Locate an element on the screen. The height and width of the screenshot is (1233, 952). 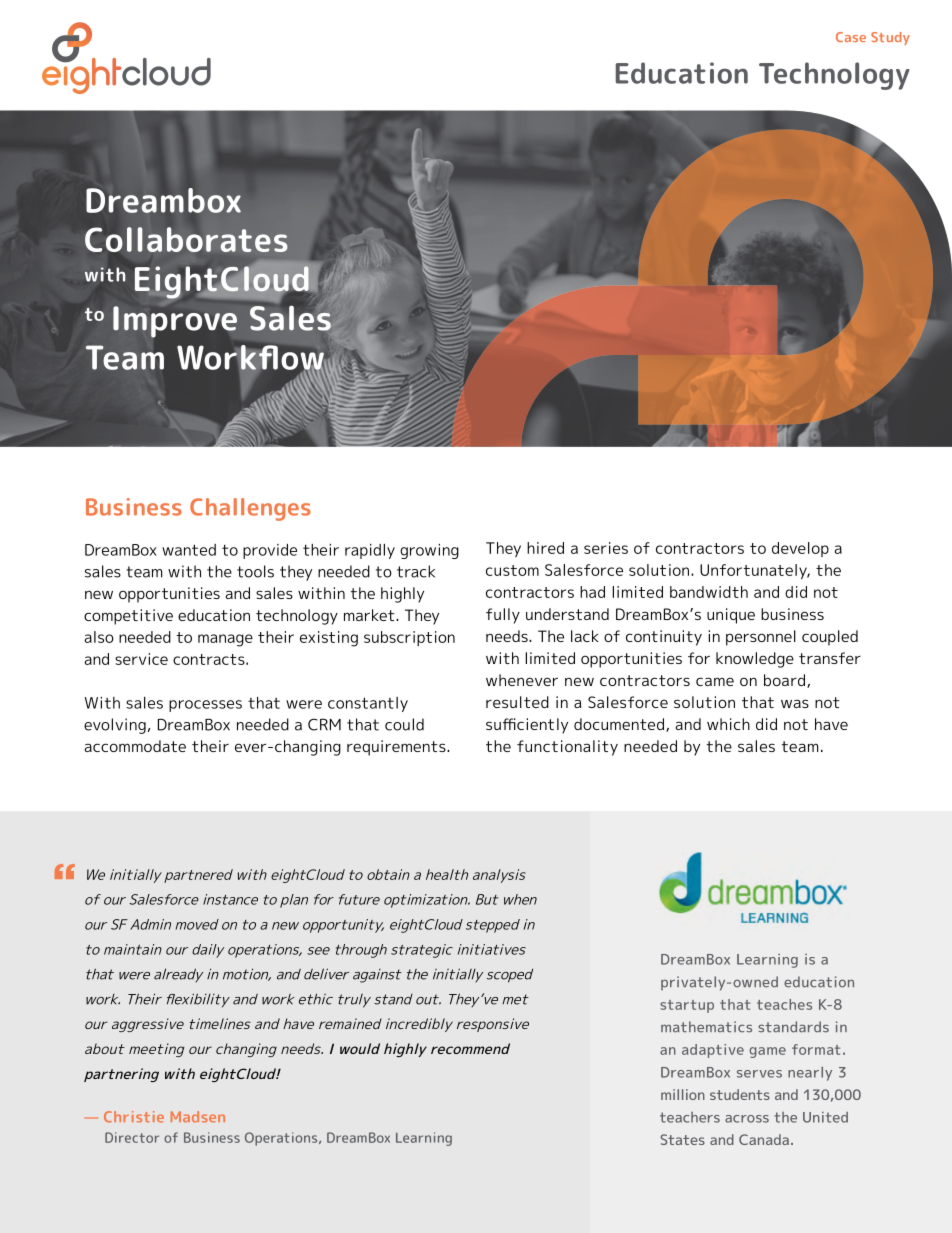
United is located at coordinates (825, 1117).
